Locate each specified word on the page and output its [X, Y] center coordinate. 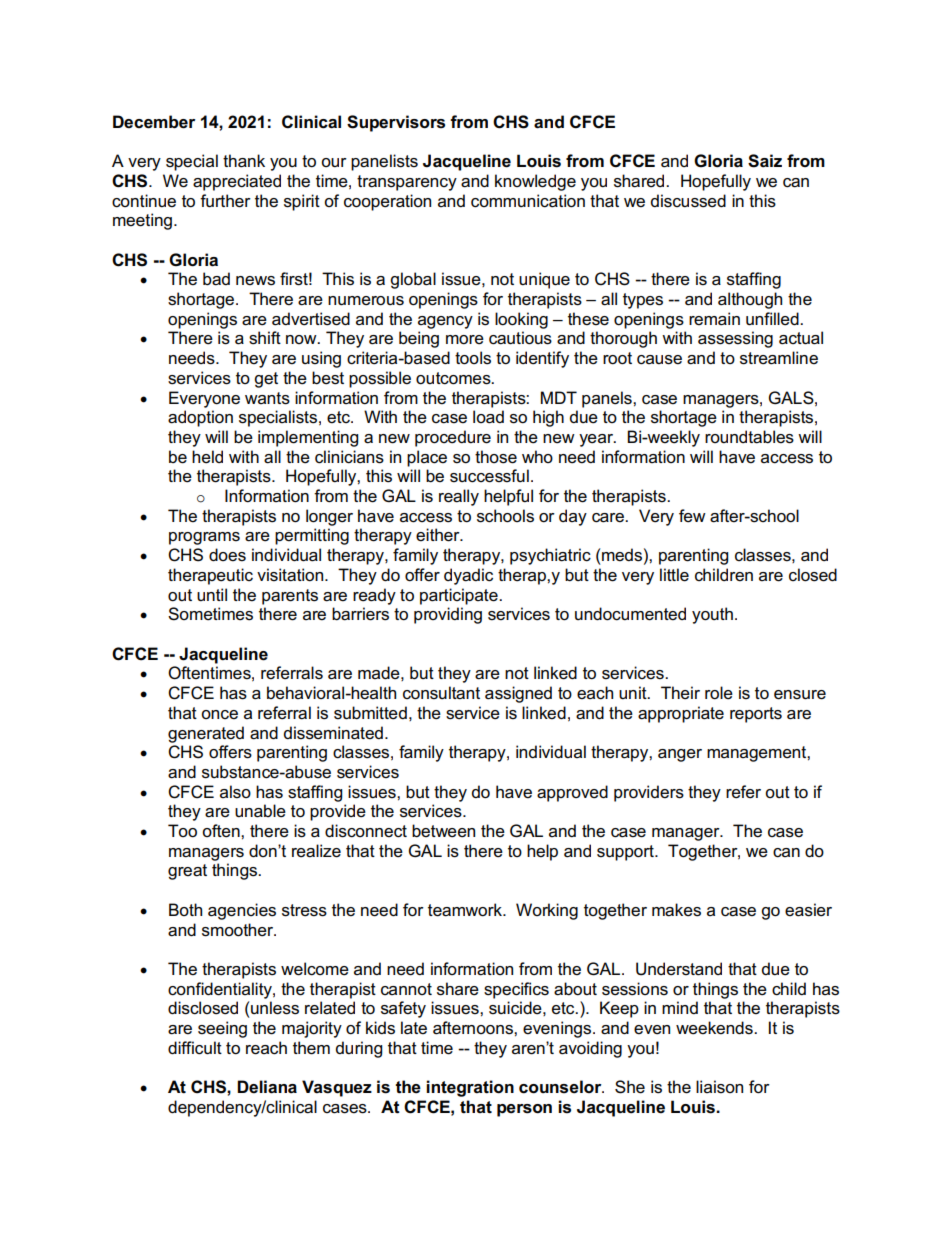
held [207, 457]
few [692, 516]
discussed [688, 201]
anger [680, 755]
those [496, 457]
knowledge [535, 182]
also [235, 792]
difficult [195, 1048]
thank [244, 161]
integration [470, 1088]
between [443, 831]
